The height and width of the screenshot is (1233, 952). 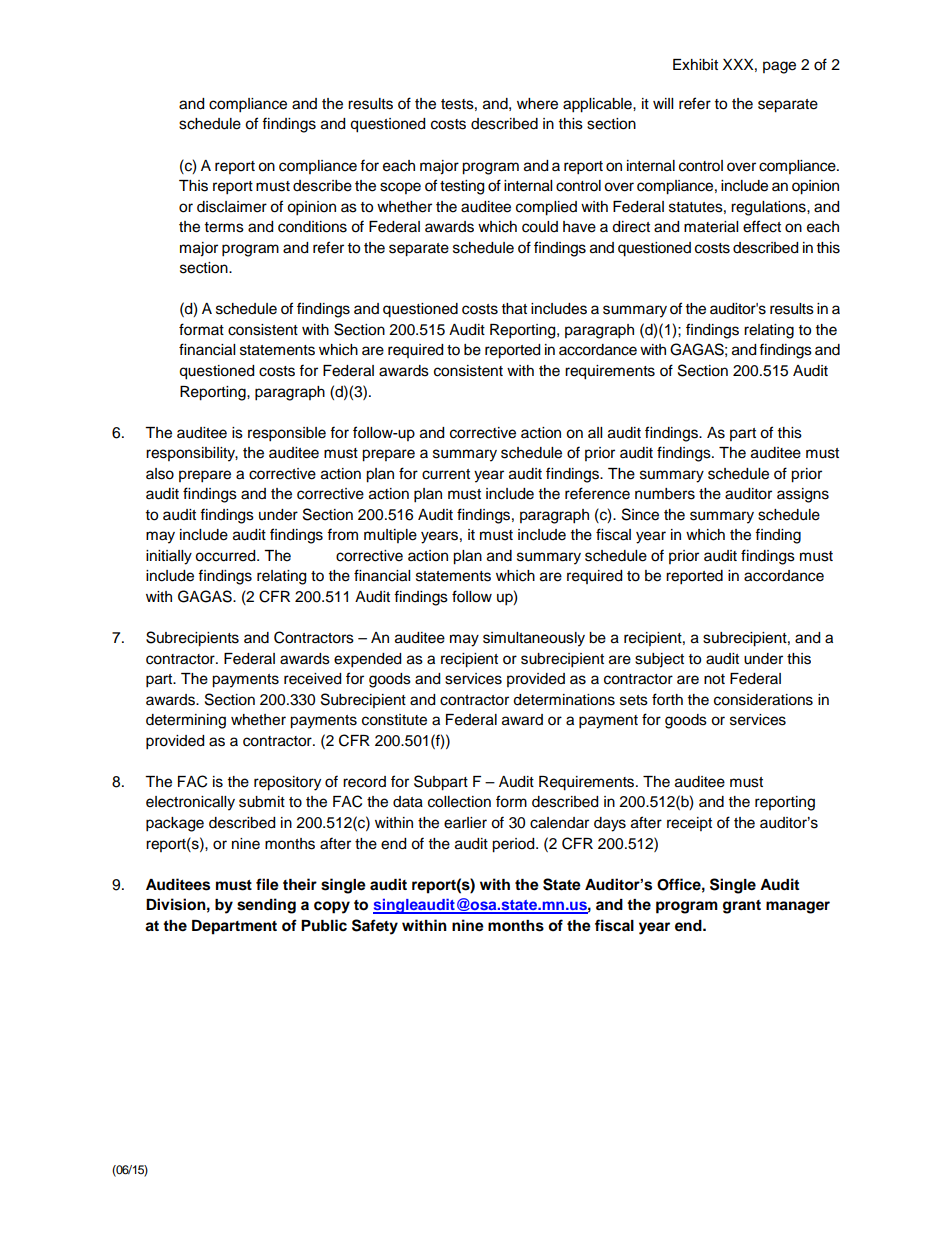 What do you see at coordinates (714, 679) in the screenshot?
I see `not` at bounding box center [714, 679].
